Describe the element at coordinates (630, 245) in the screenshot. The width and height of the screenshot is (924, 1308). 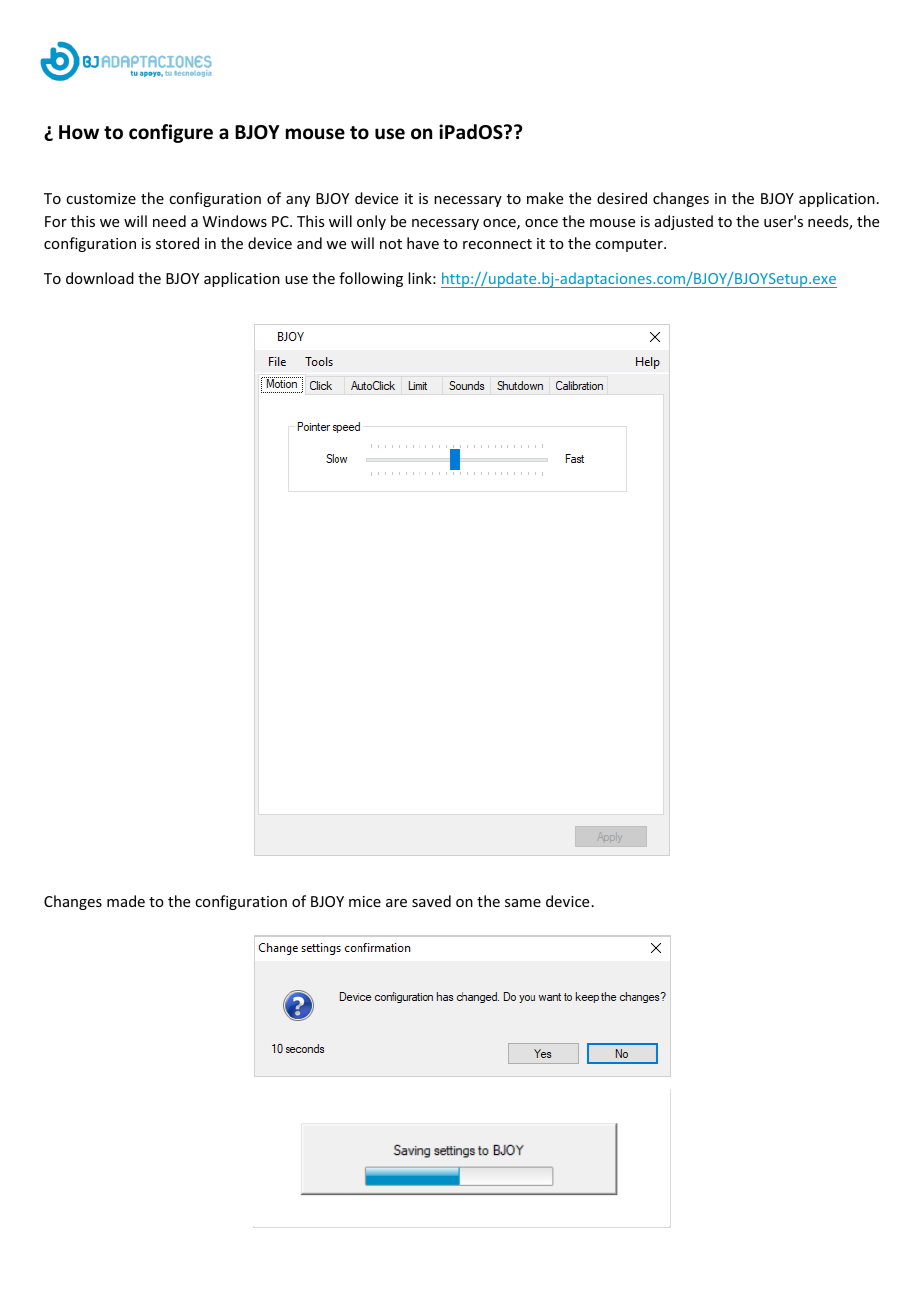
I see `computer` at that location.
